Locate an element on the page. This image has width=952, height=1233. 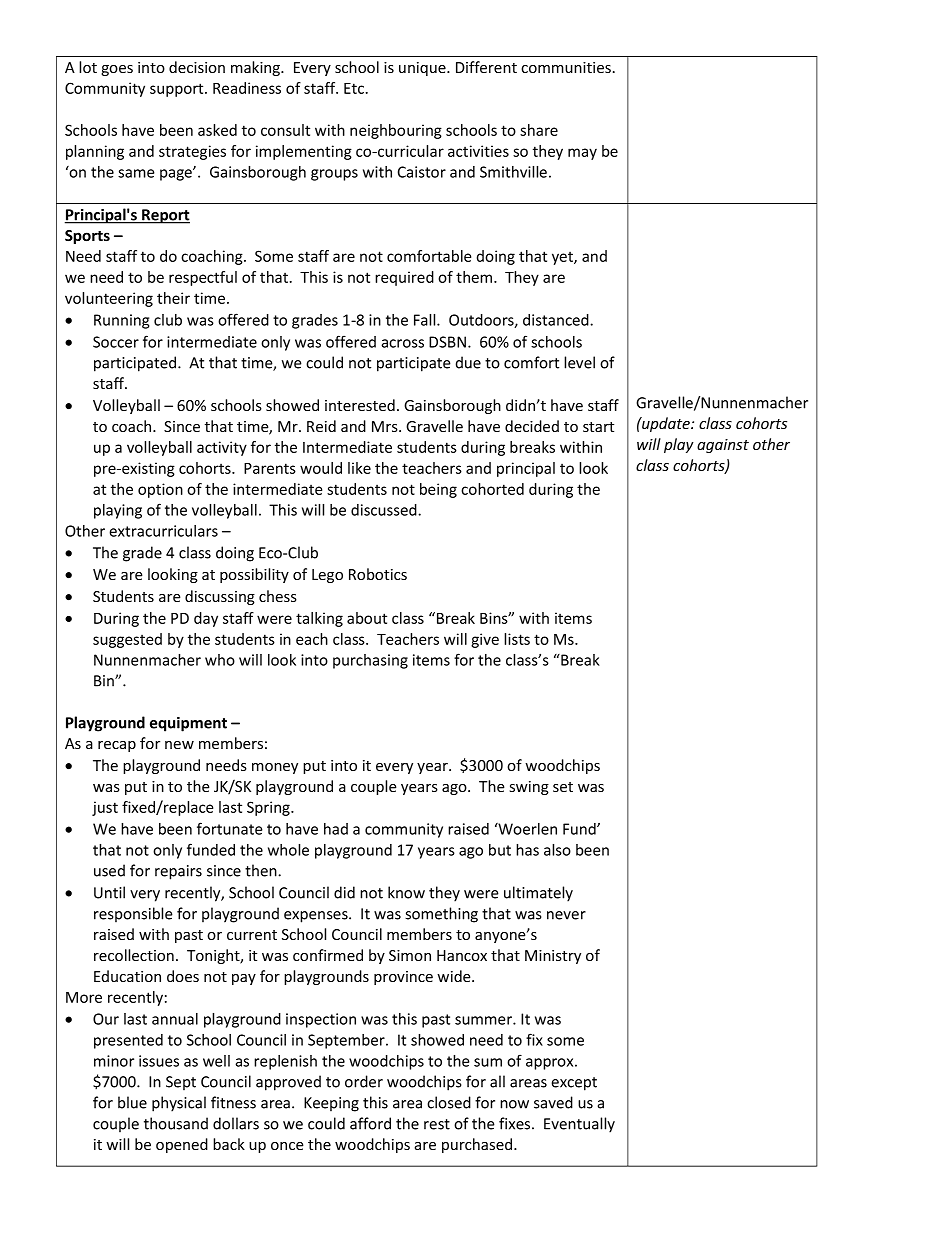
day is located at coordinates (206, 619).
